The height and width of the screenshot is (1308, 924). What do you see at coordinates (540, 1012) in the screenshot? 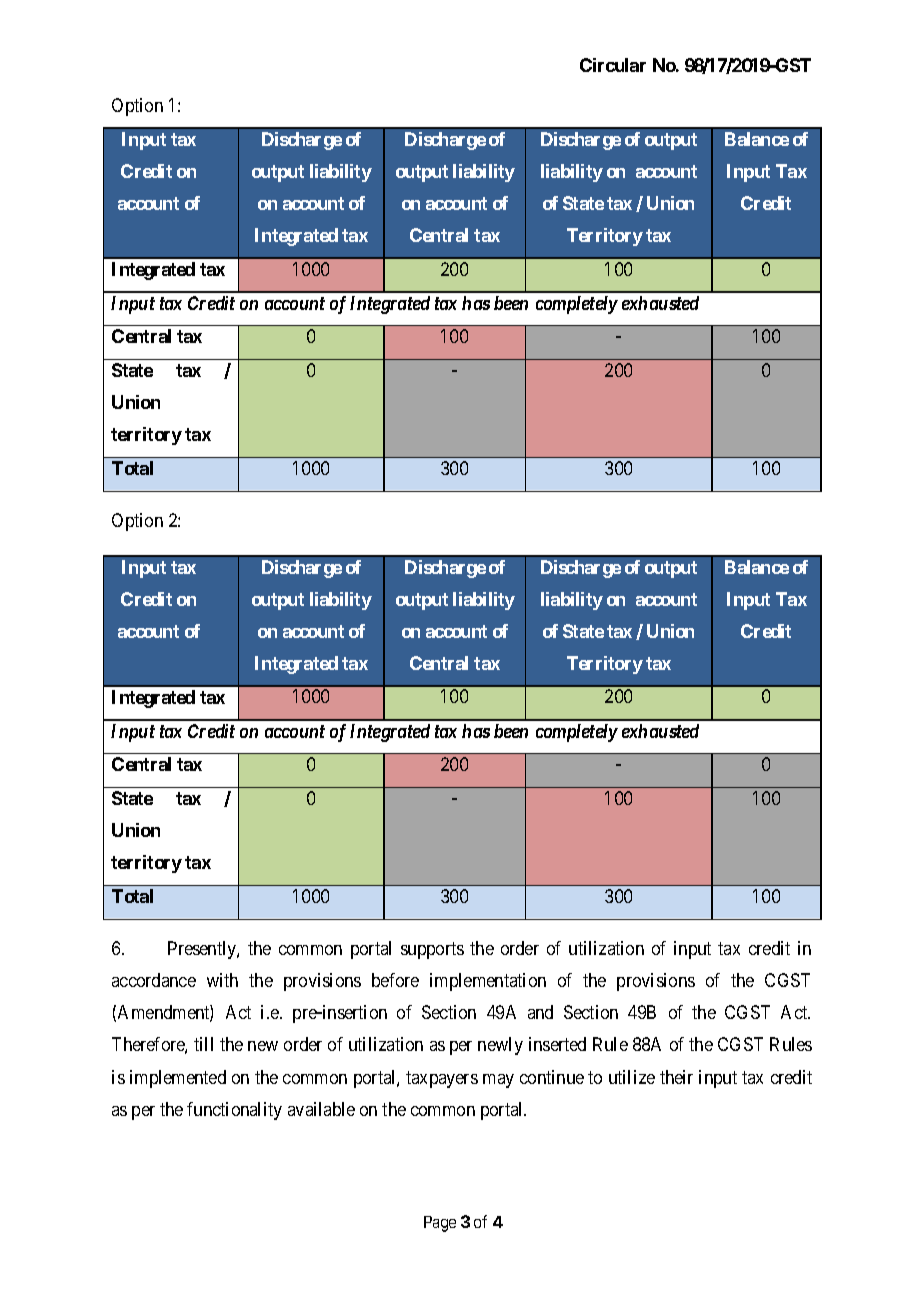
I see `and` at bounding box center [540, 1012].
